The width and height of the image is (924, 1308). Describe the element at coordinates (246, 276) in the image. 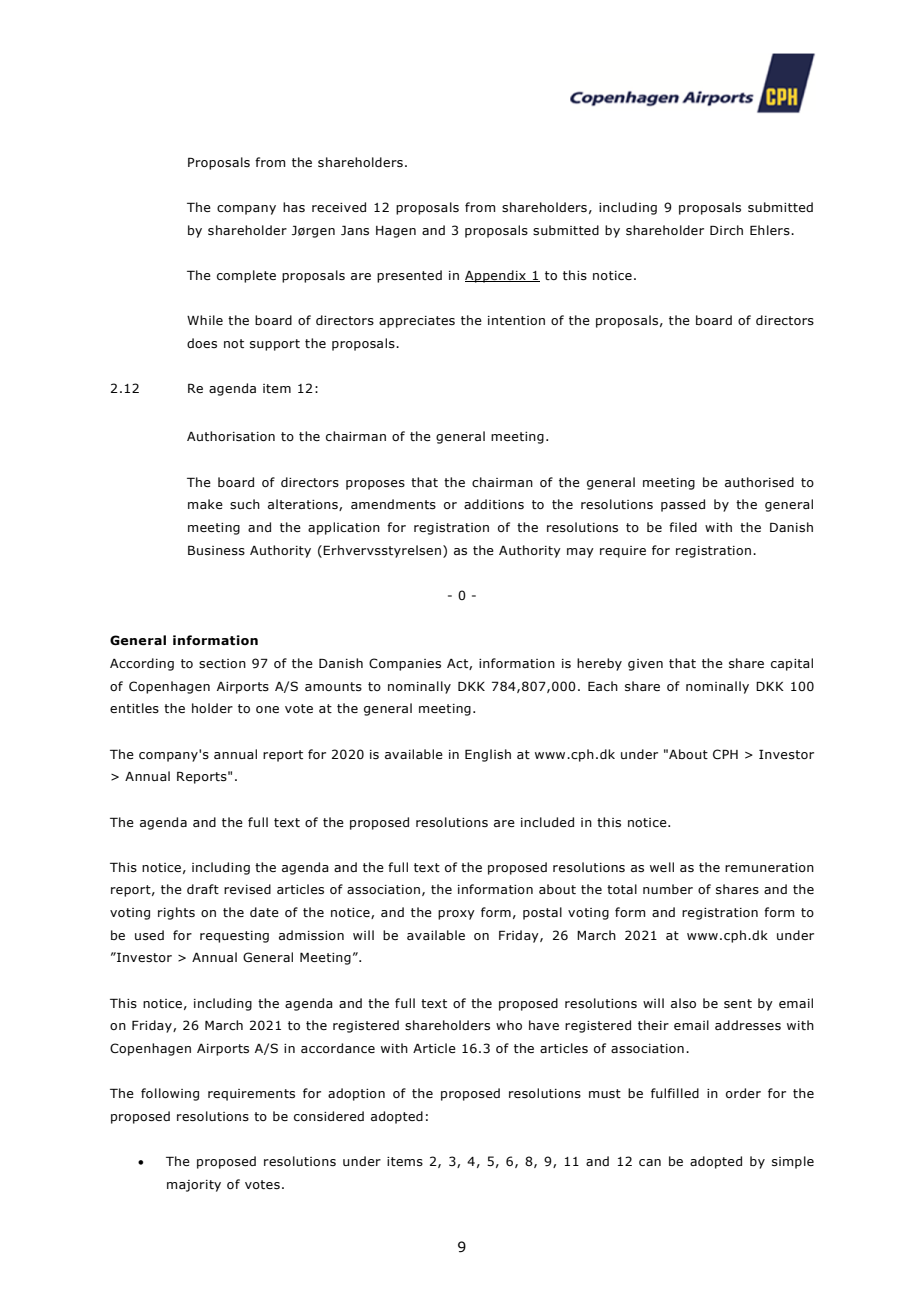

I see `complete` at that location.
